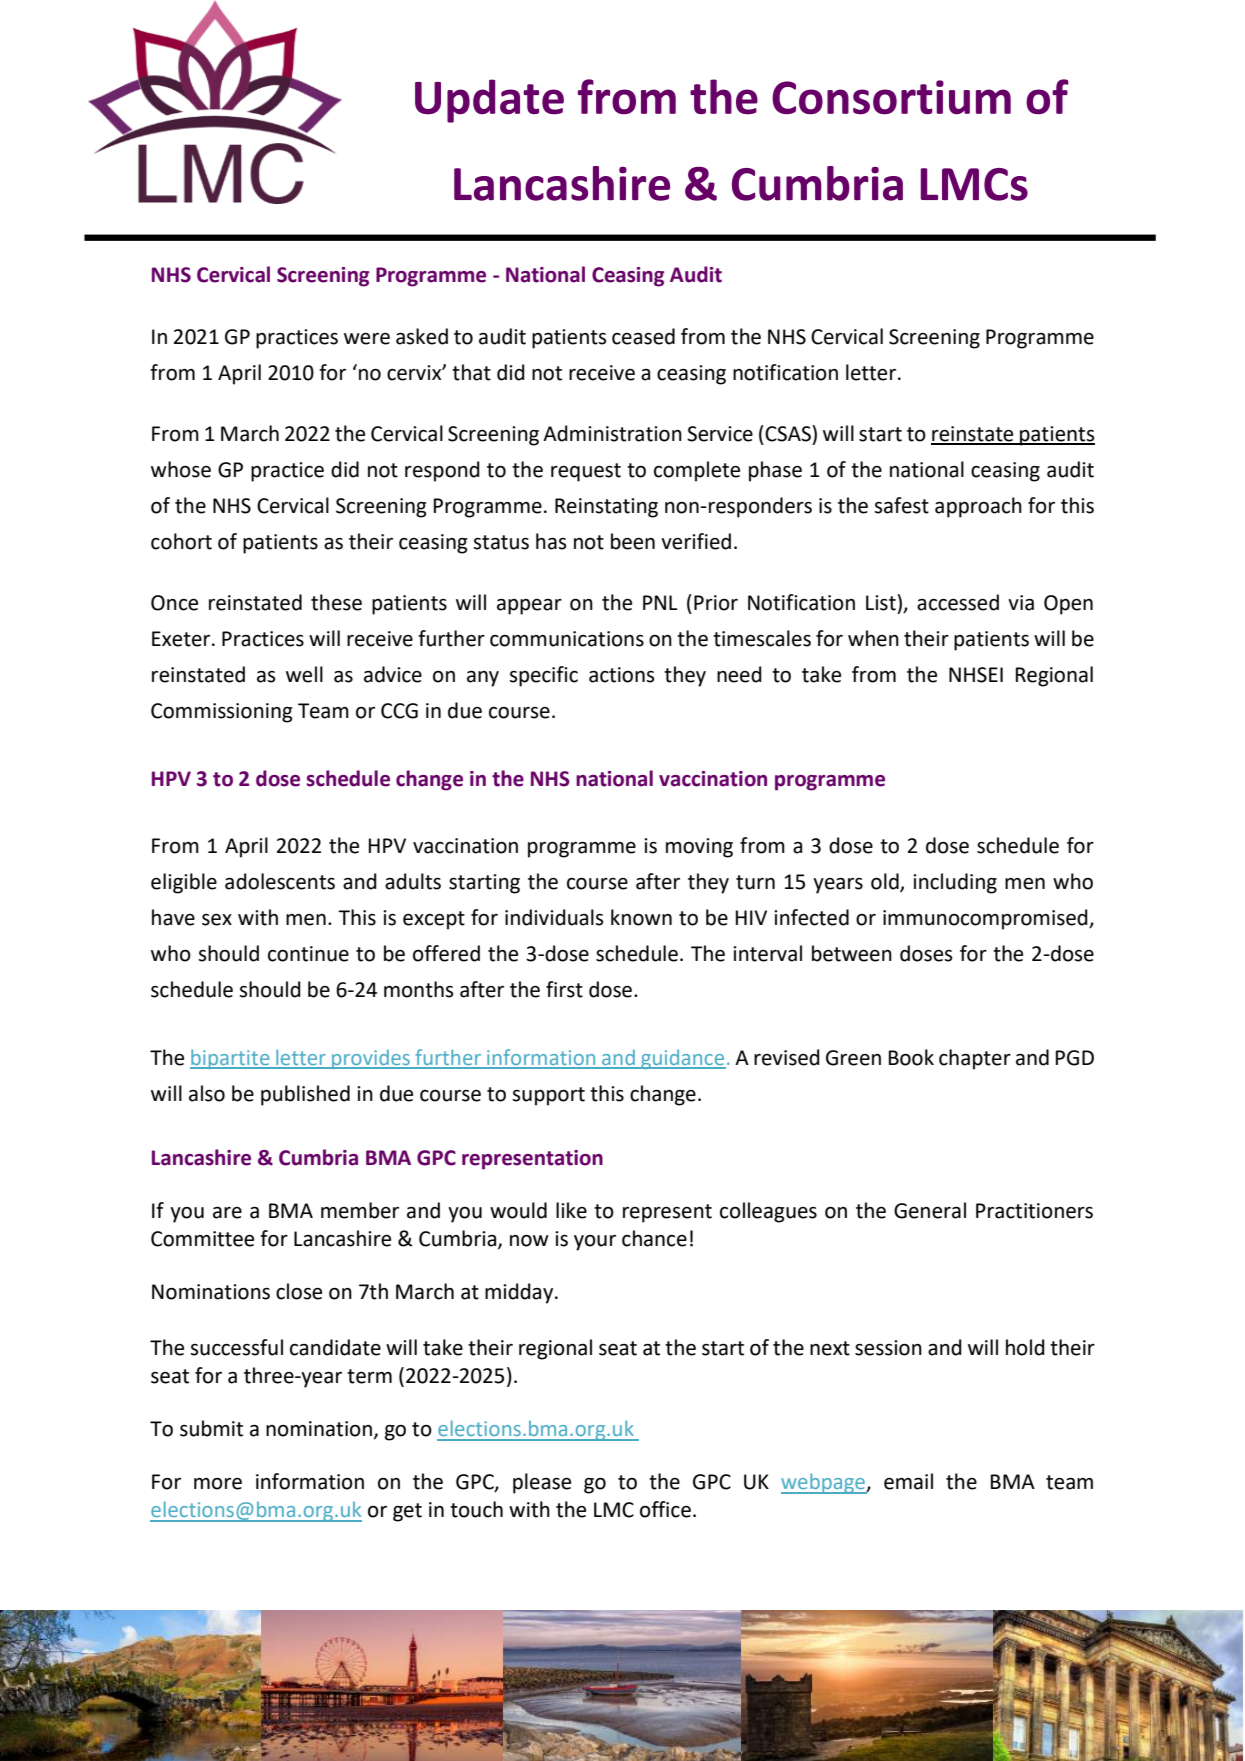 The height and width of the screenshot is (1761, 1245). What do you see at coordinates (489, 101) in the screenshot?
I see `Update` at bounding box center [489, 101].
